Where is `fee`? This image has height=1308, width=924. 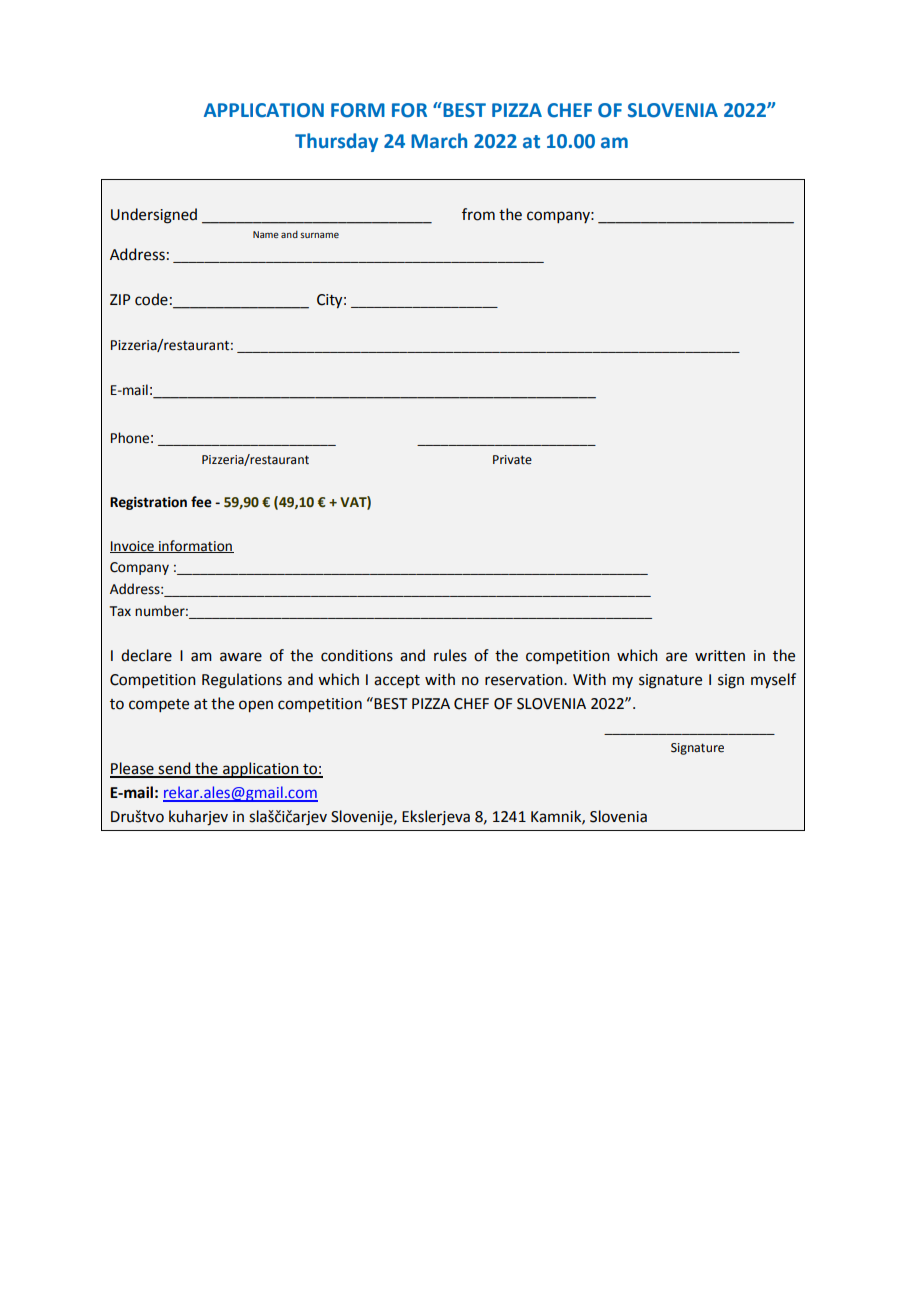 fee is located at coordinates (201, 502).
